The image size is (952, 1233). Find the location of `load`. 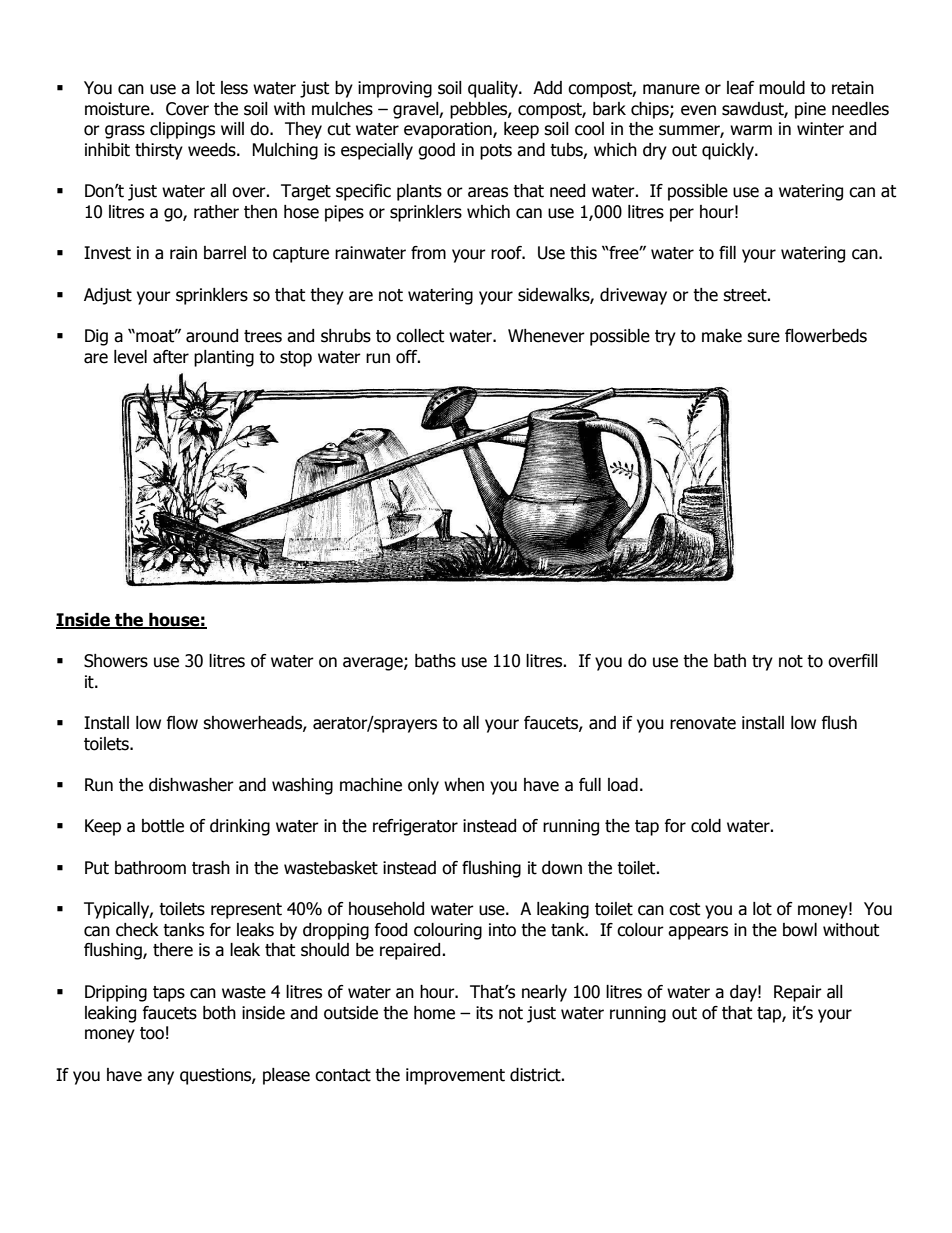

load is located at coordinates (623, 785).
